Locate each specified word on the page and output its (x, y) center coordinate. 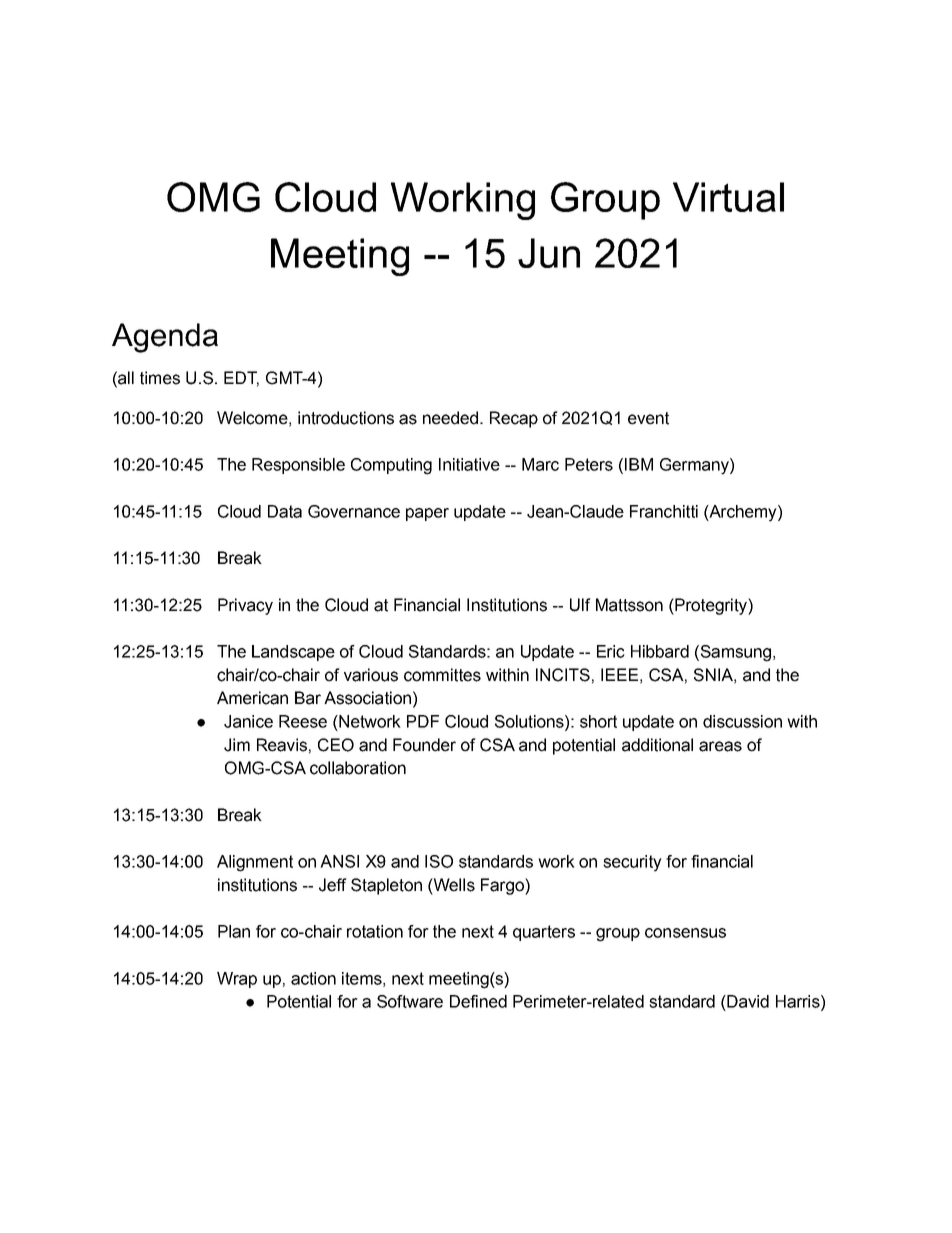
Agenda (165, 338)
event (648, 418)
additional (657, 745)
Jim (237, 745)
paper (427, 514)
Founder (424, 745)
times (160, 378)
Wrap (237, 980)
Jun (549, 253)
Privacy (245, 606)
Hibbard (660, 651)
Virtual (728, 197)
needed (450, 418)
